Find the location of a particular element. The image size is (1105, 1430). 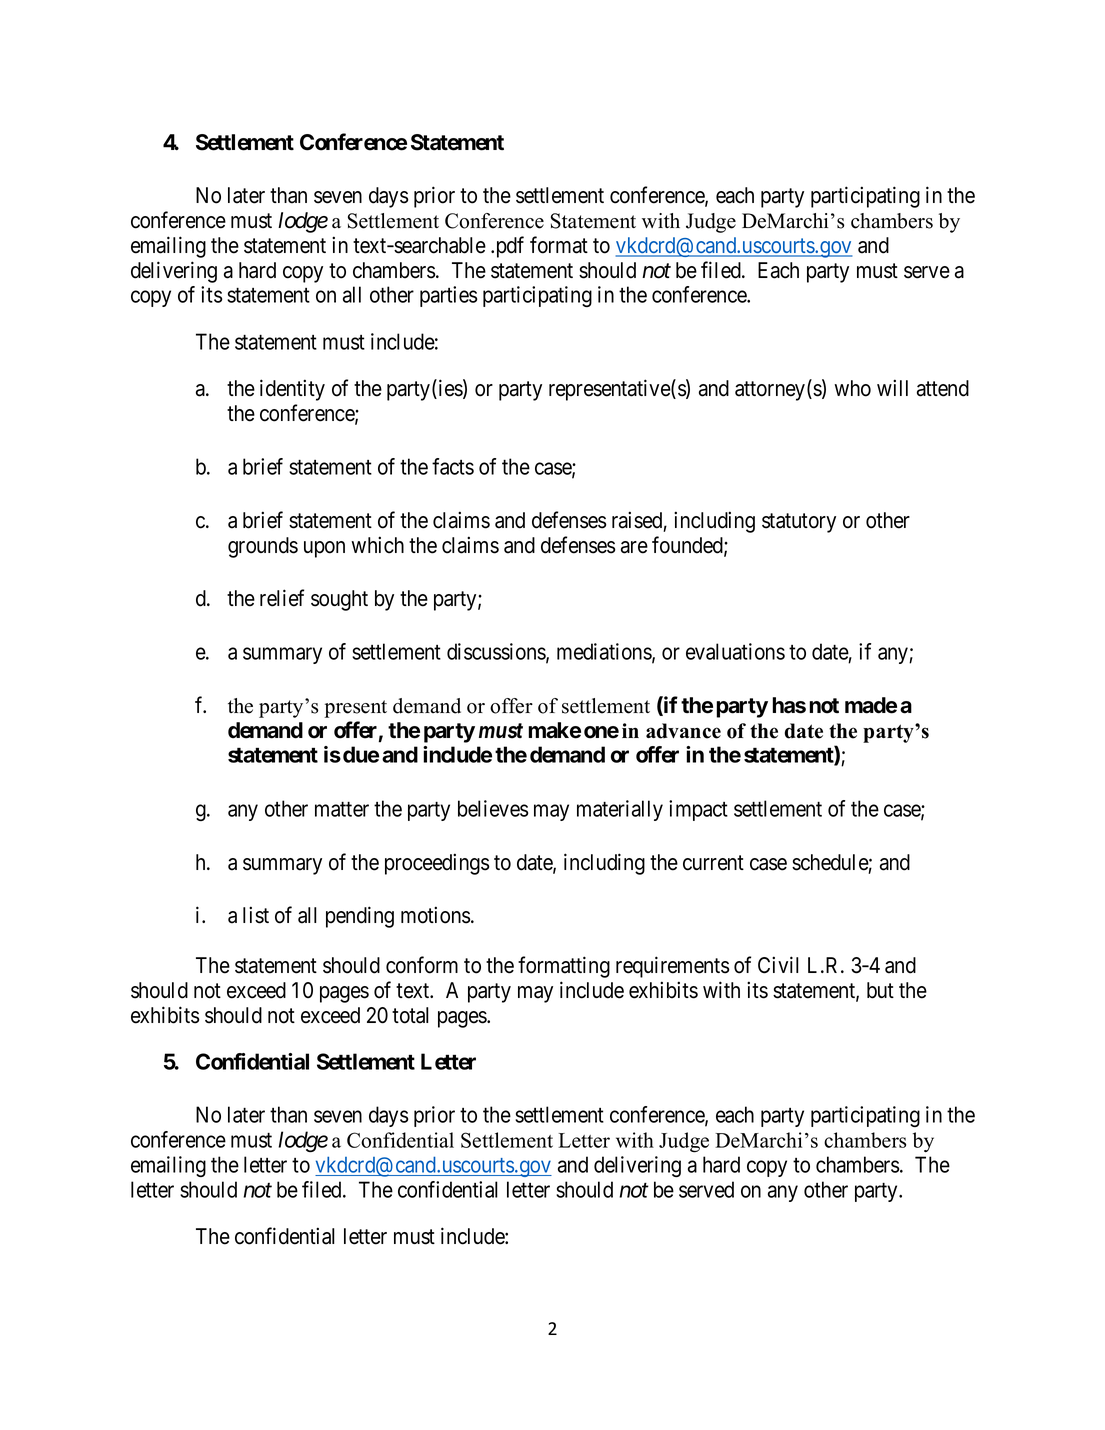

evaluations is located at coordinates (735, 651).
